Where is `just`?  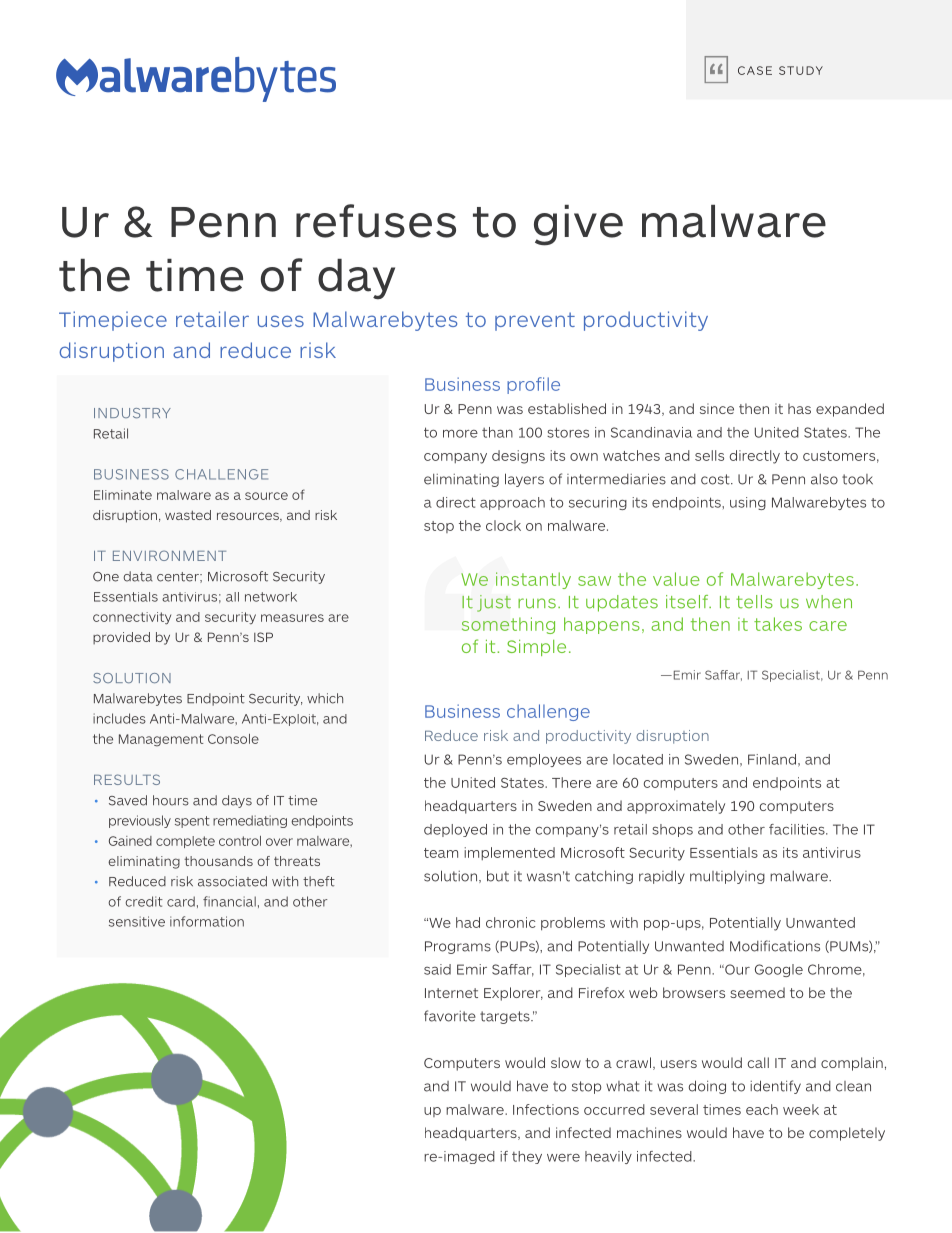
just is located at coordinates (494, 603).
